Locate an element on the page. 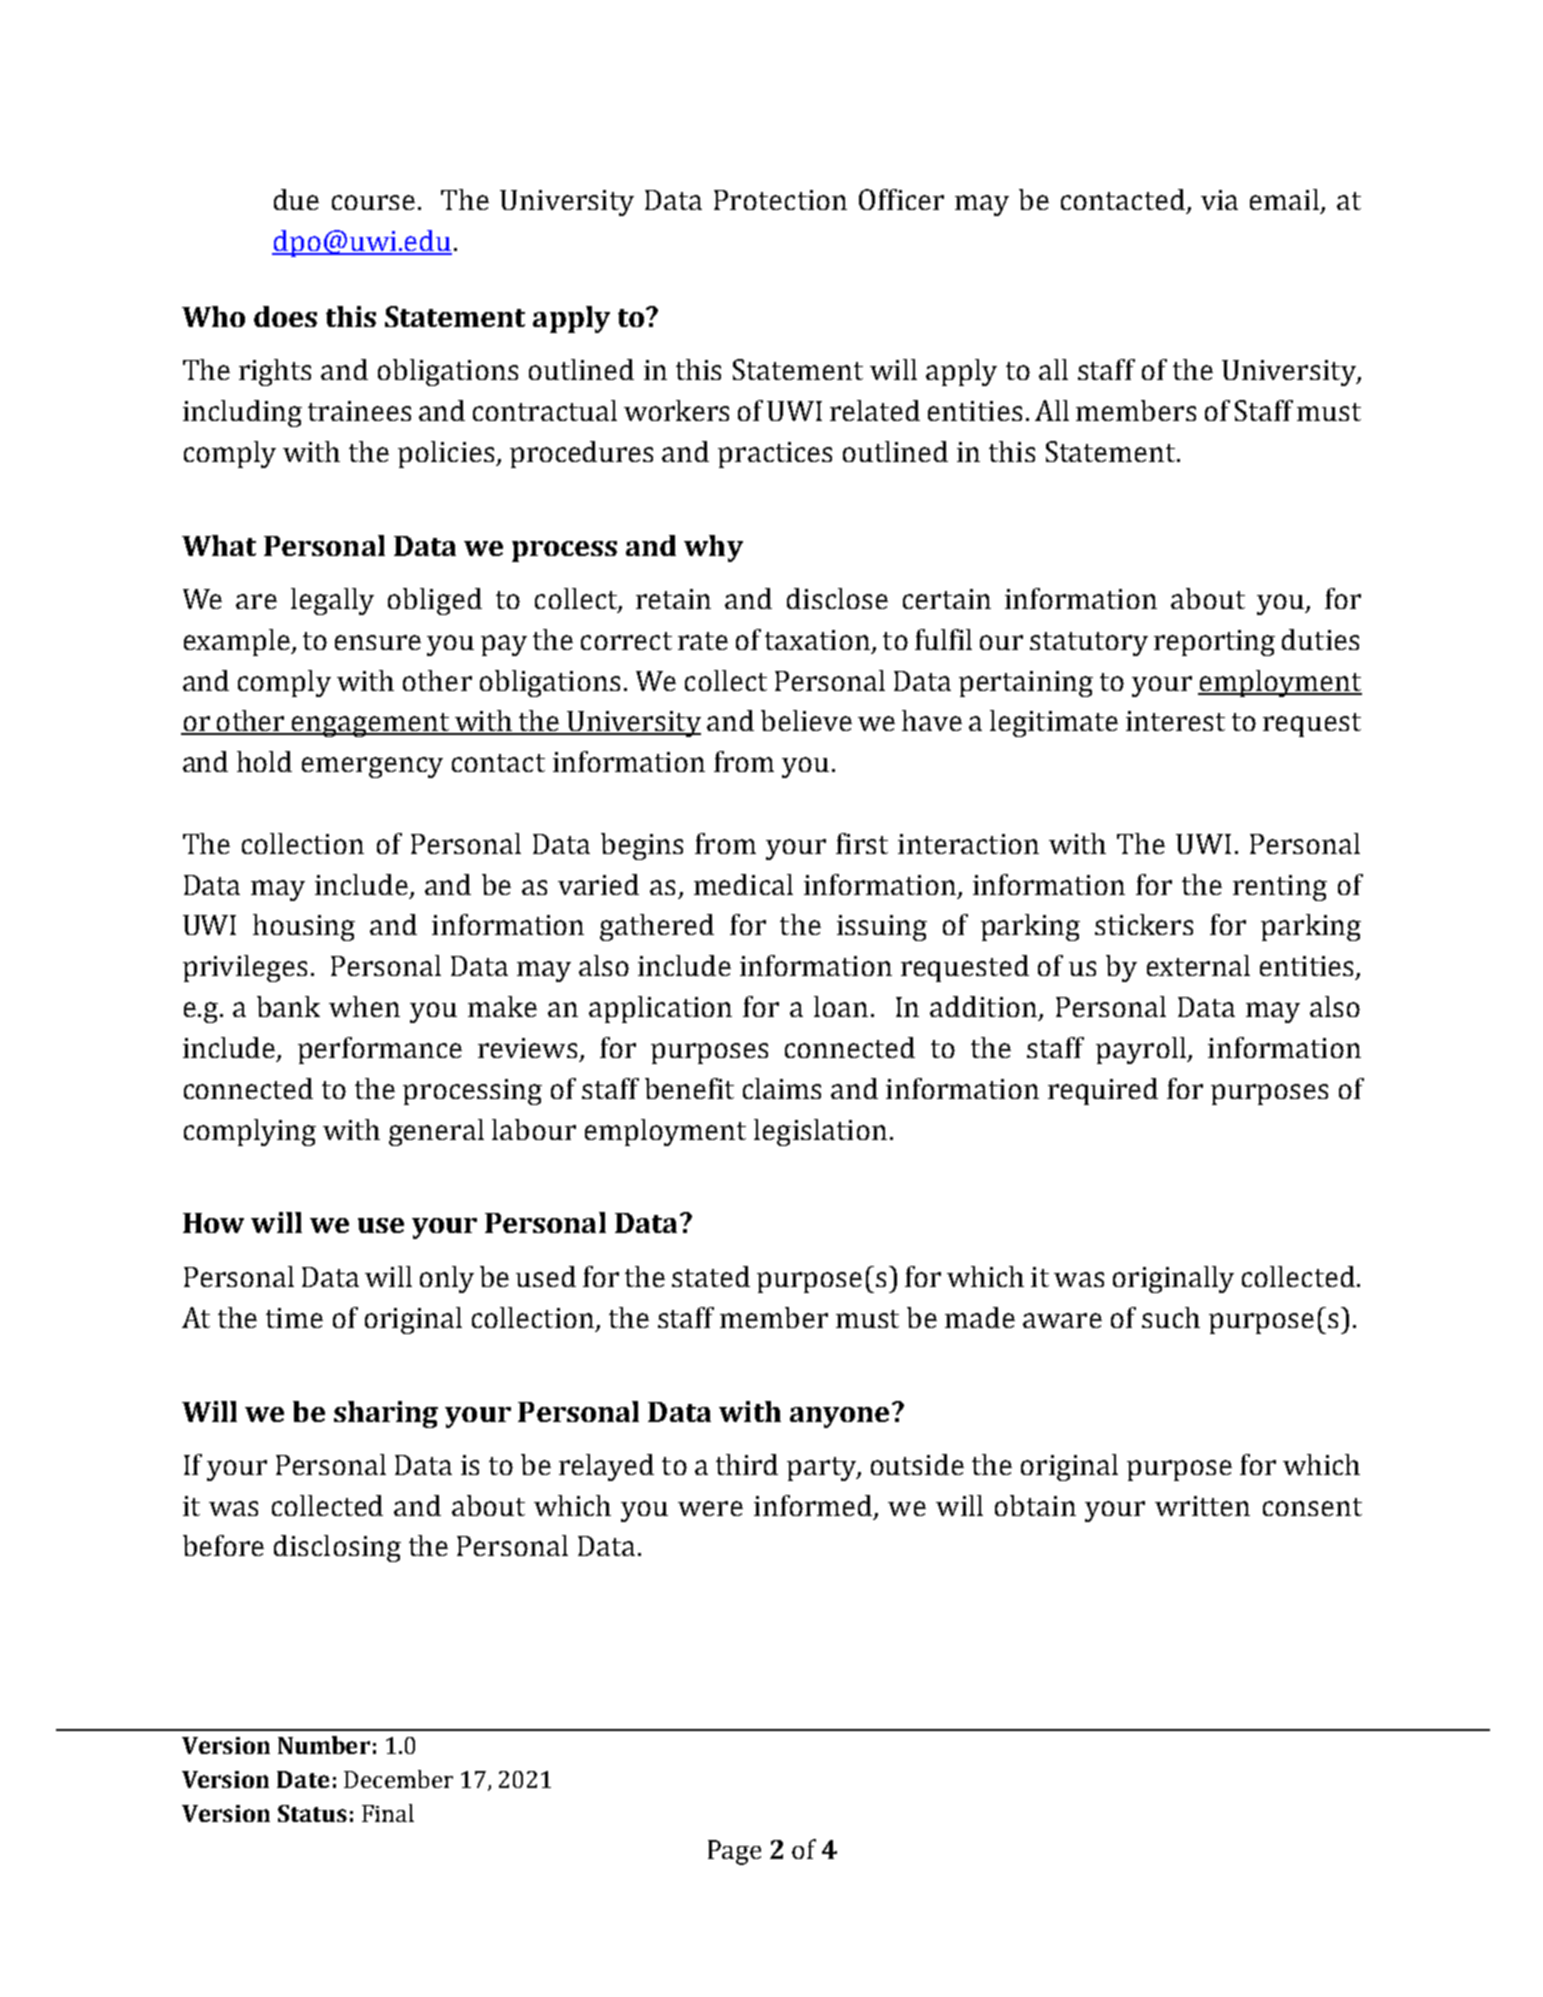 Image resolution: width=1543 pixels, height=1997 pixels. required is located at coordinates (1103, 1091).
